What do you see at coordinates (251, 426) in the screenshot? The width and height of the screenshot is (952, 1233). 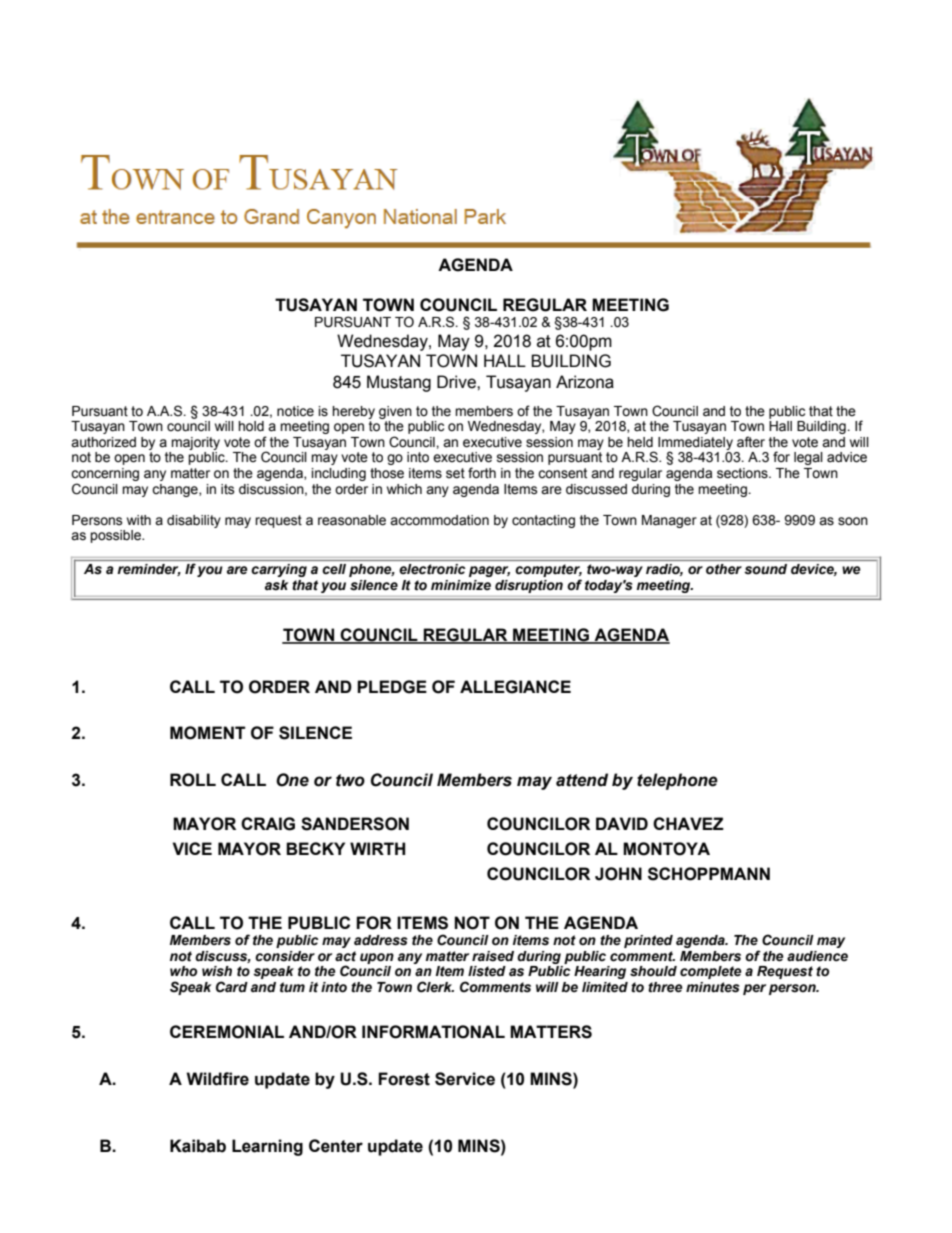 I see `hold` at bounding box center [251, 426].
